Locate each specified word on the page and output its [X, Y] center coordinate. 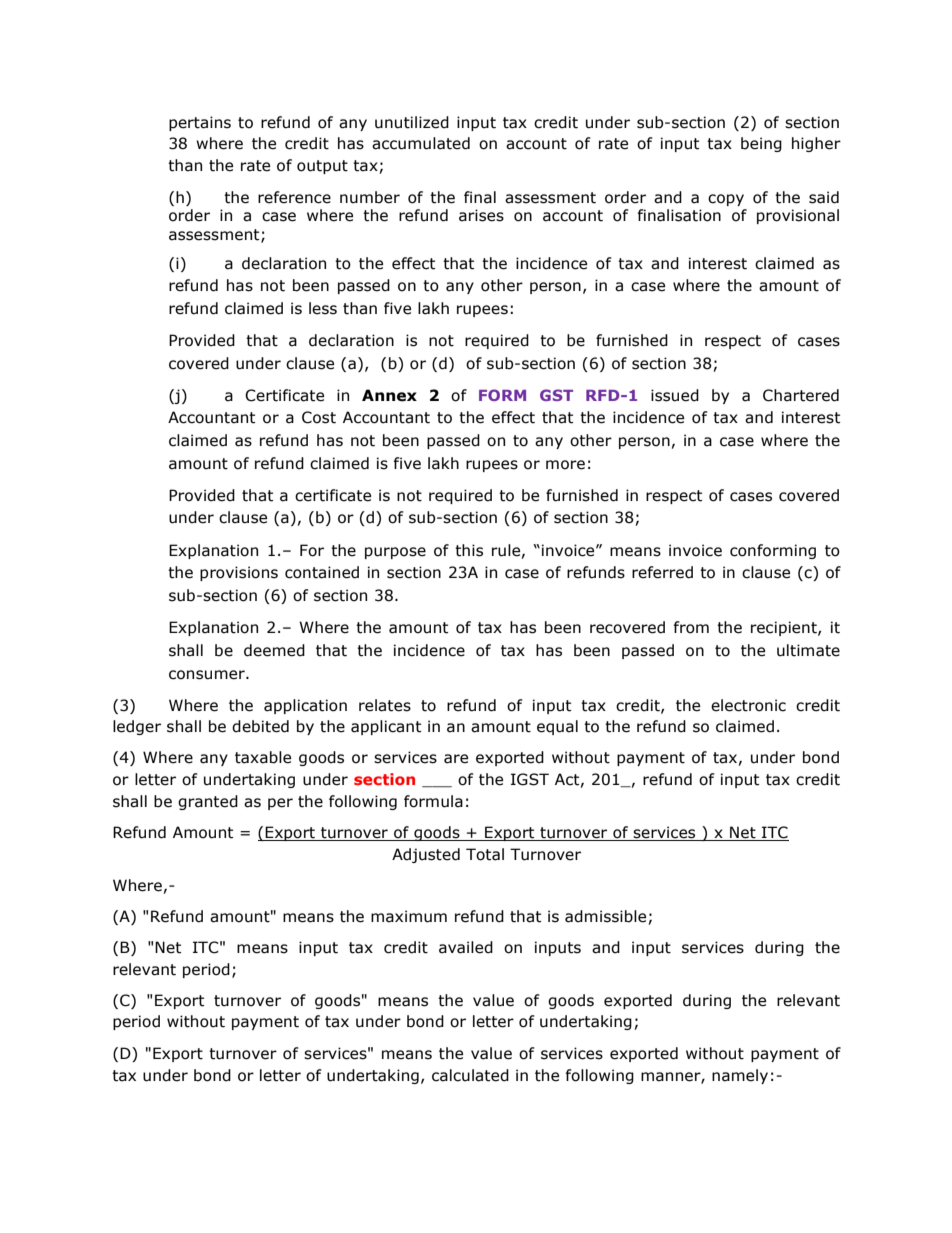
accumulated [421, 143]
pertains [200, 123]
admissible [605, 916]
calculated [470, 1075]
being [761, 144]
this [469, 550]
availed [466, 947]
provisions [239, 573]
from [691, 627]
